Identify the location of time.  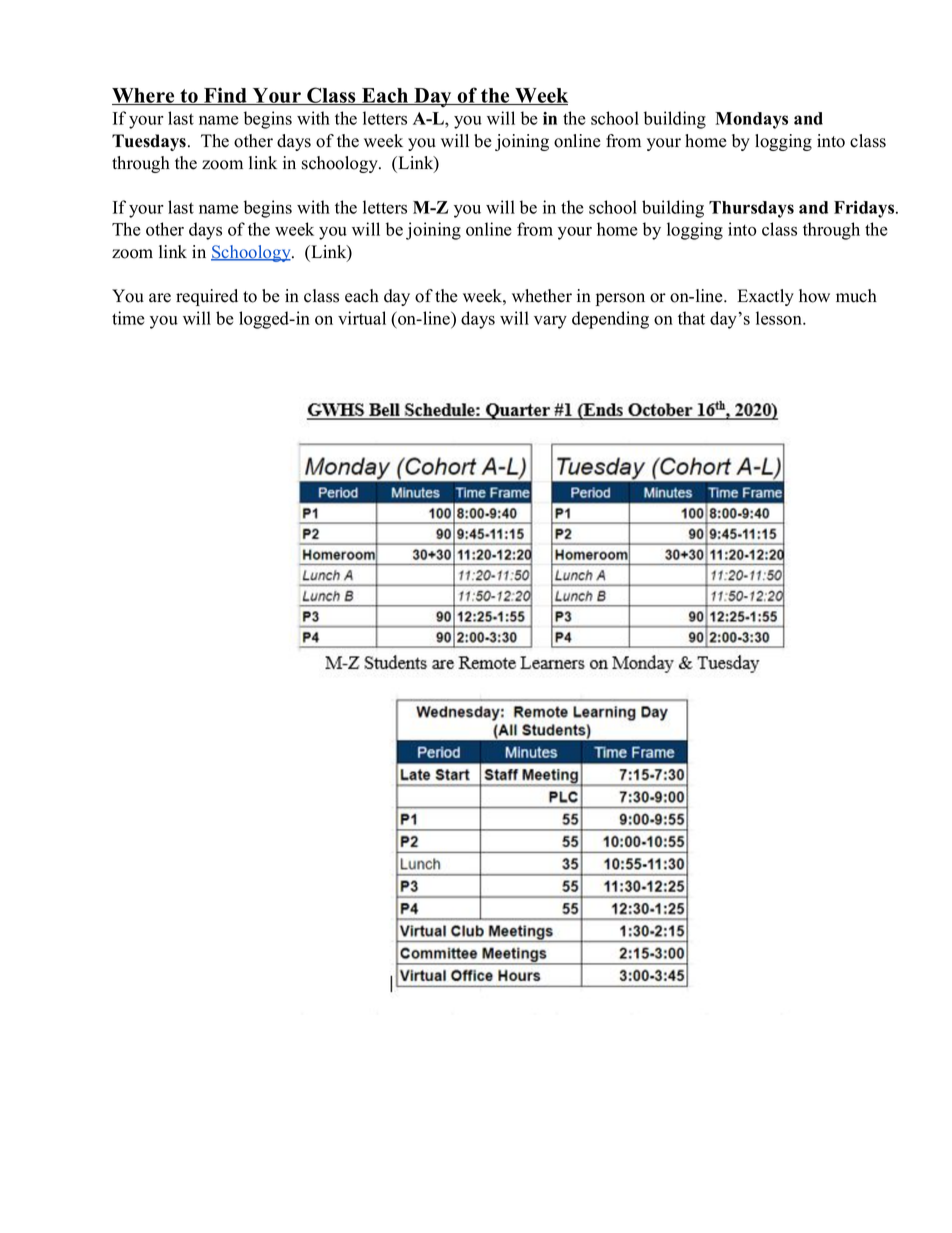
(128, 318).
